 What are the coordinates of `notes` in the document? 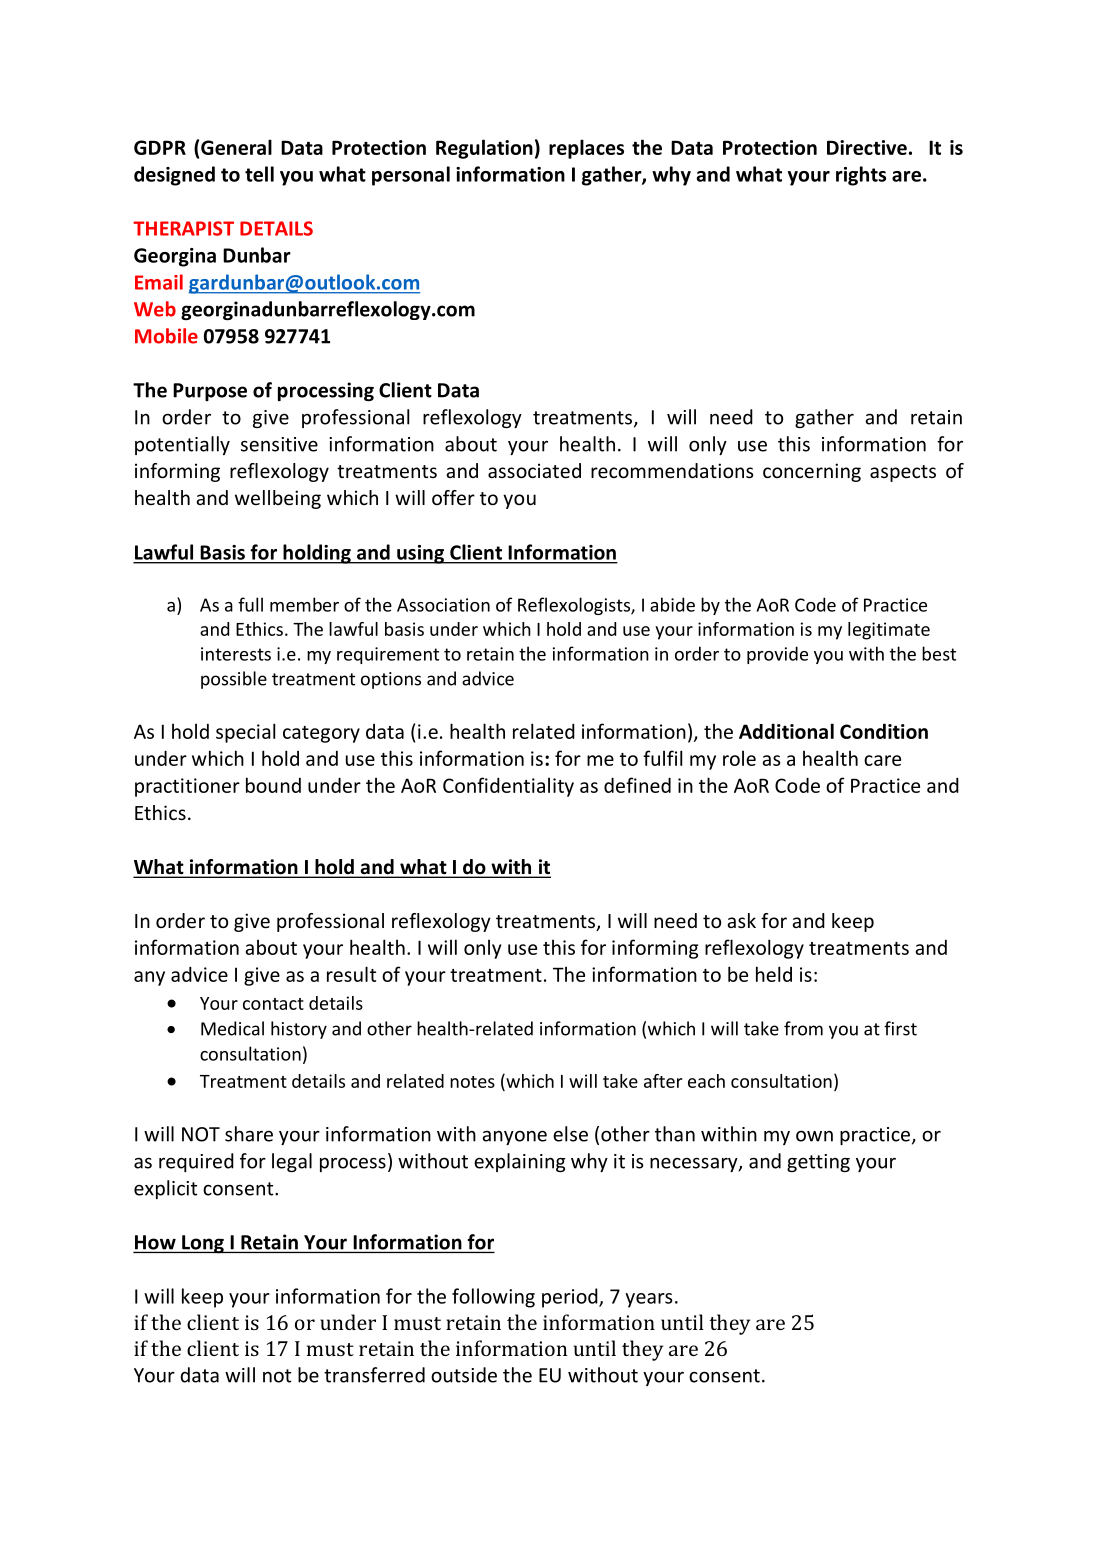 It's located at (472, 1082).
